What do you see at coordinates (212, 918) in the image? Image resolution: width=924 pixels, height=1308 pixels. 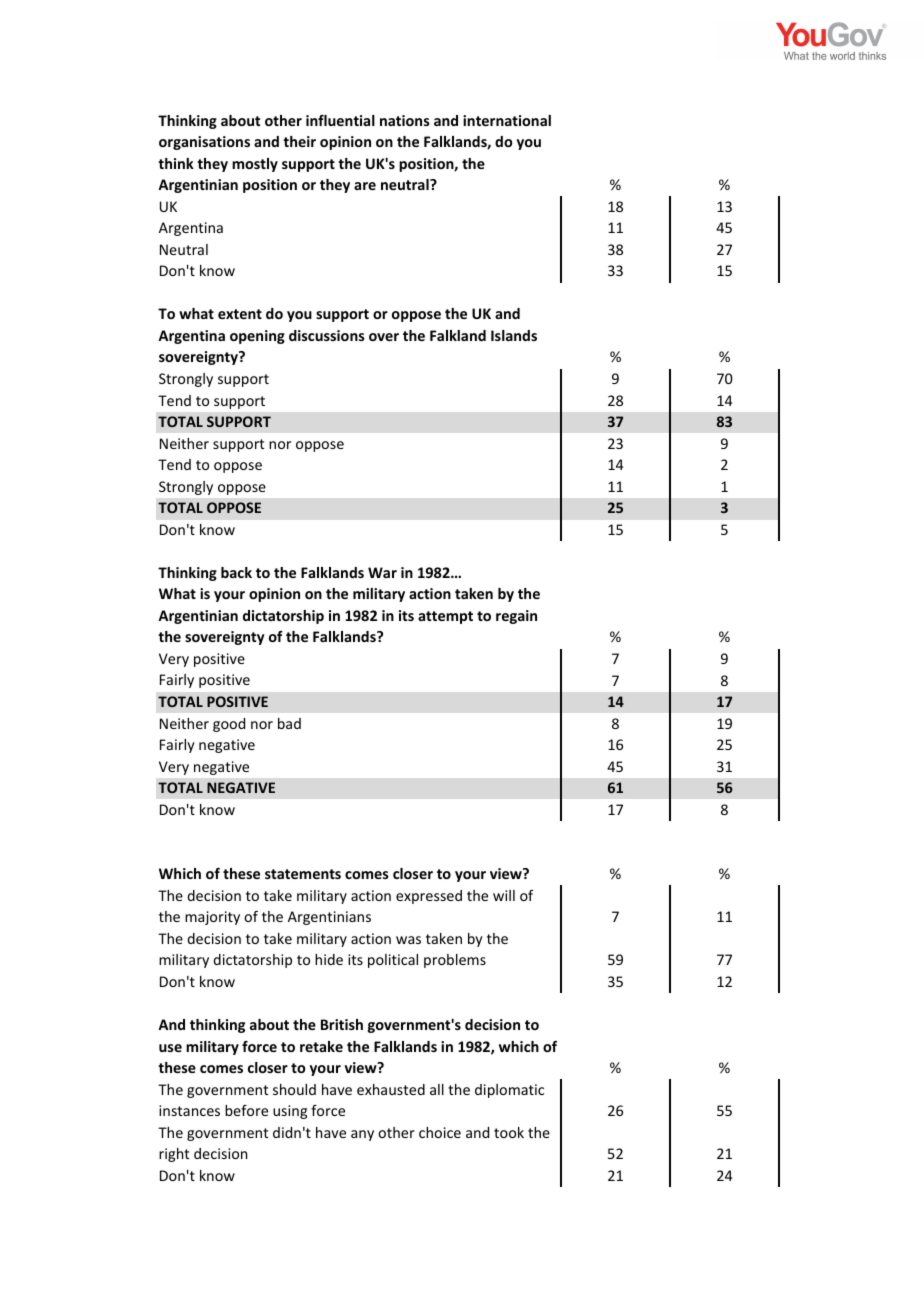 I see `majority` at bounding box center [212, 918].
